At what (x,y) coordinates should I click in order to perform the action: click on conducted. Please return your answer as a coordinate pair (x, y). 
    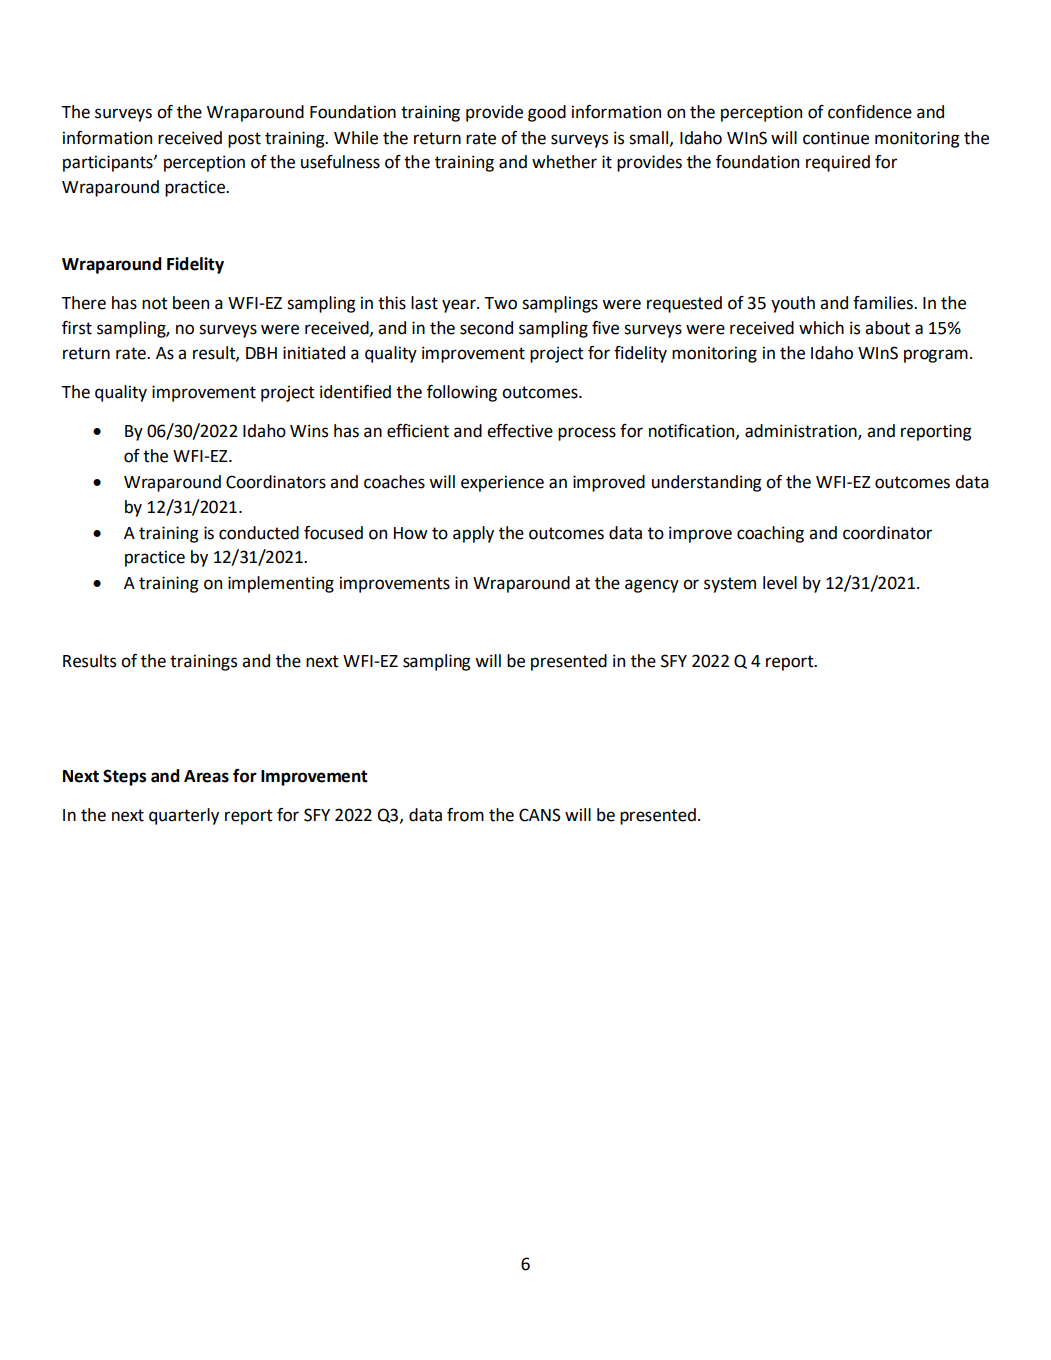
    Looking at the image, I should click on (259, 533).
